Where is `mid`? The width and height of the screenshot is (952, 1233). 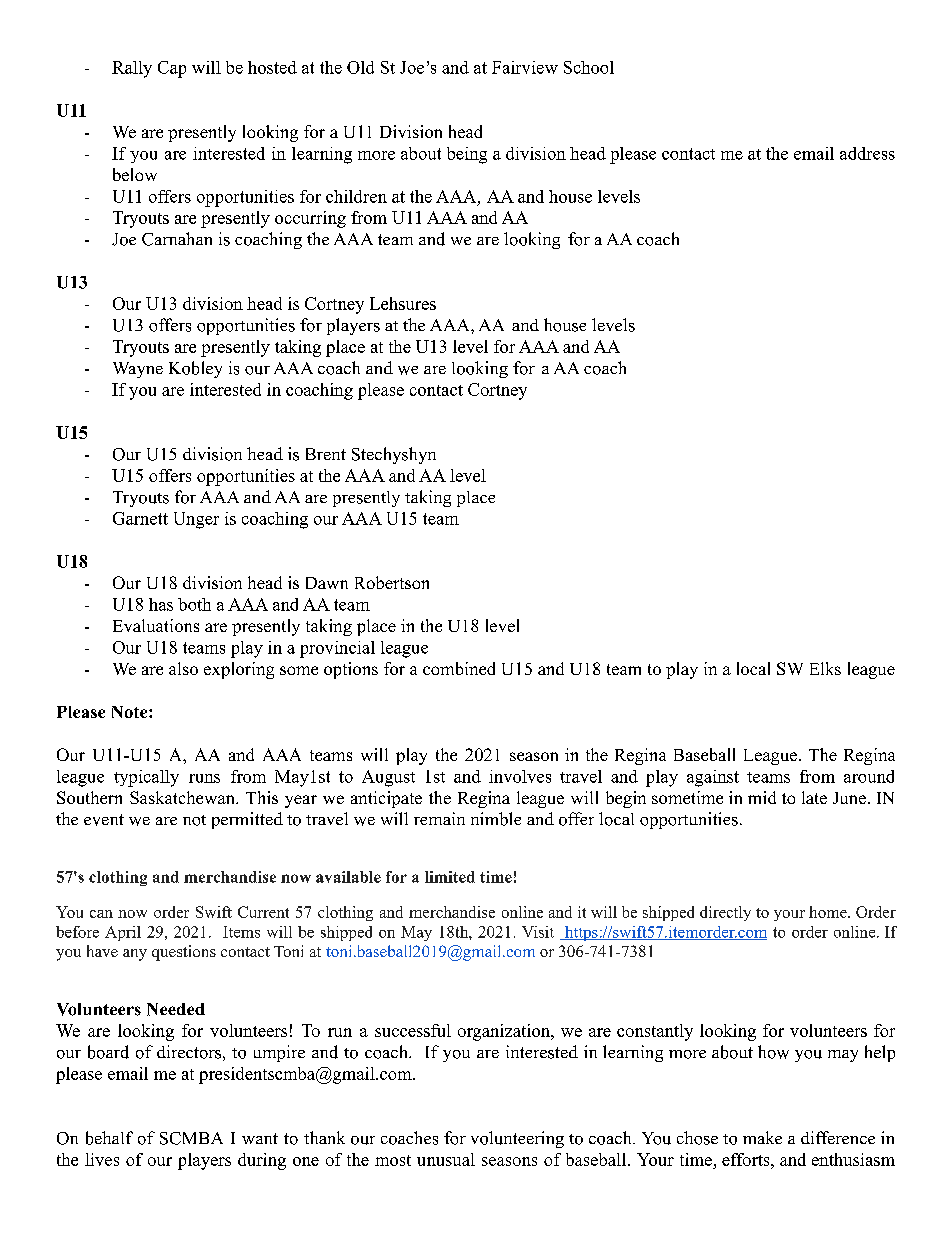
mid is located at coordinates (762, 797).
